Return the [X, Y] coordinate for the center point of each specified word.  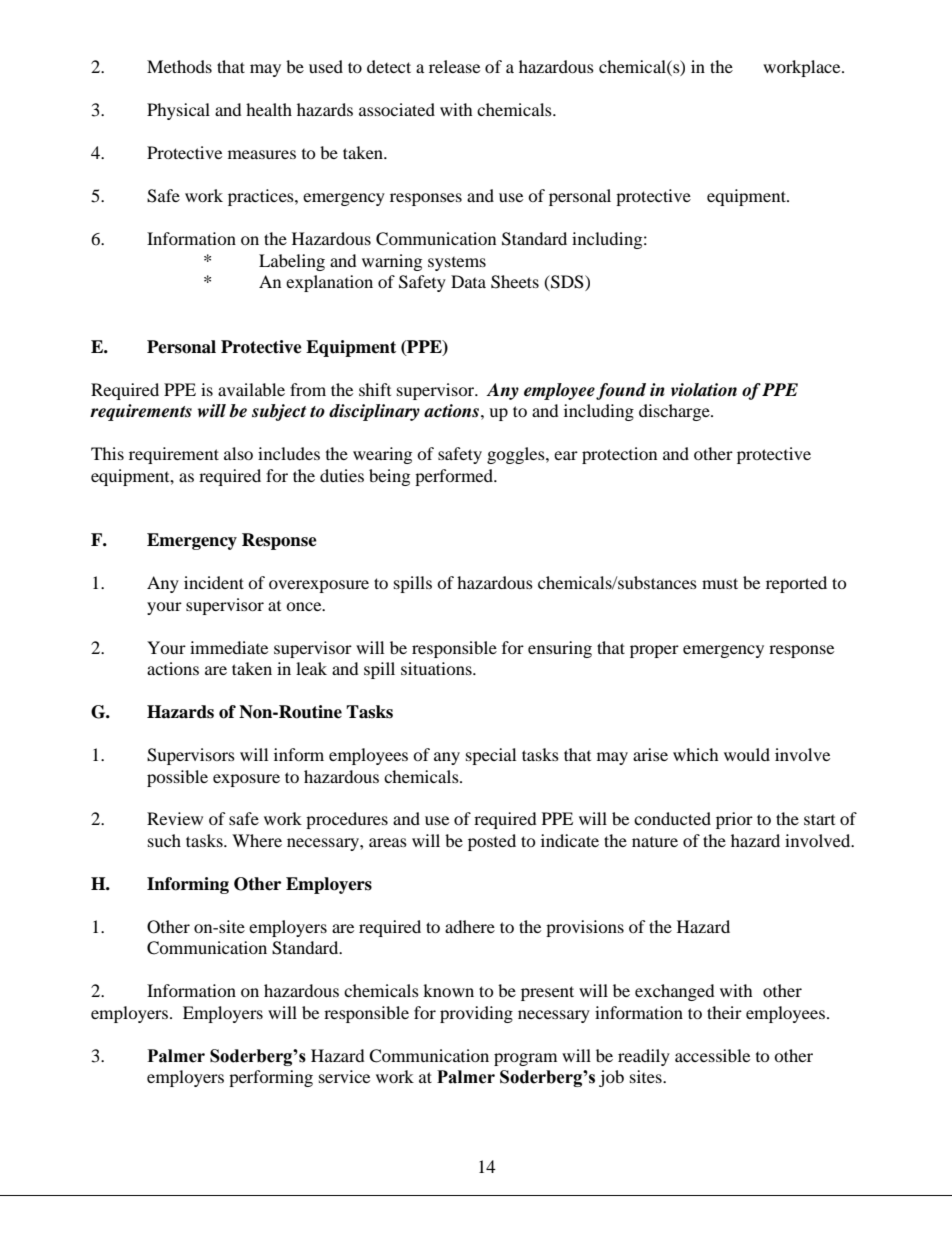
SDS [567, 283]
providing [476, 1014]
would [747, 754]
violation [704, 390]
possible [177, 778]
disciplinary [374, 412]
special [491, 756]
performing [271, 1078]
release [454, 66]
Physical [178, 111]
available [251, 389]
